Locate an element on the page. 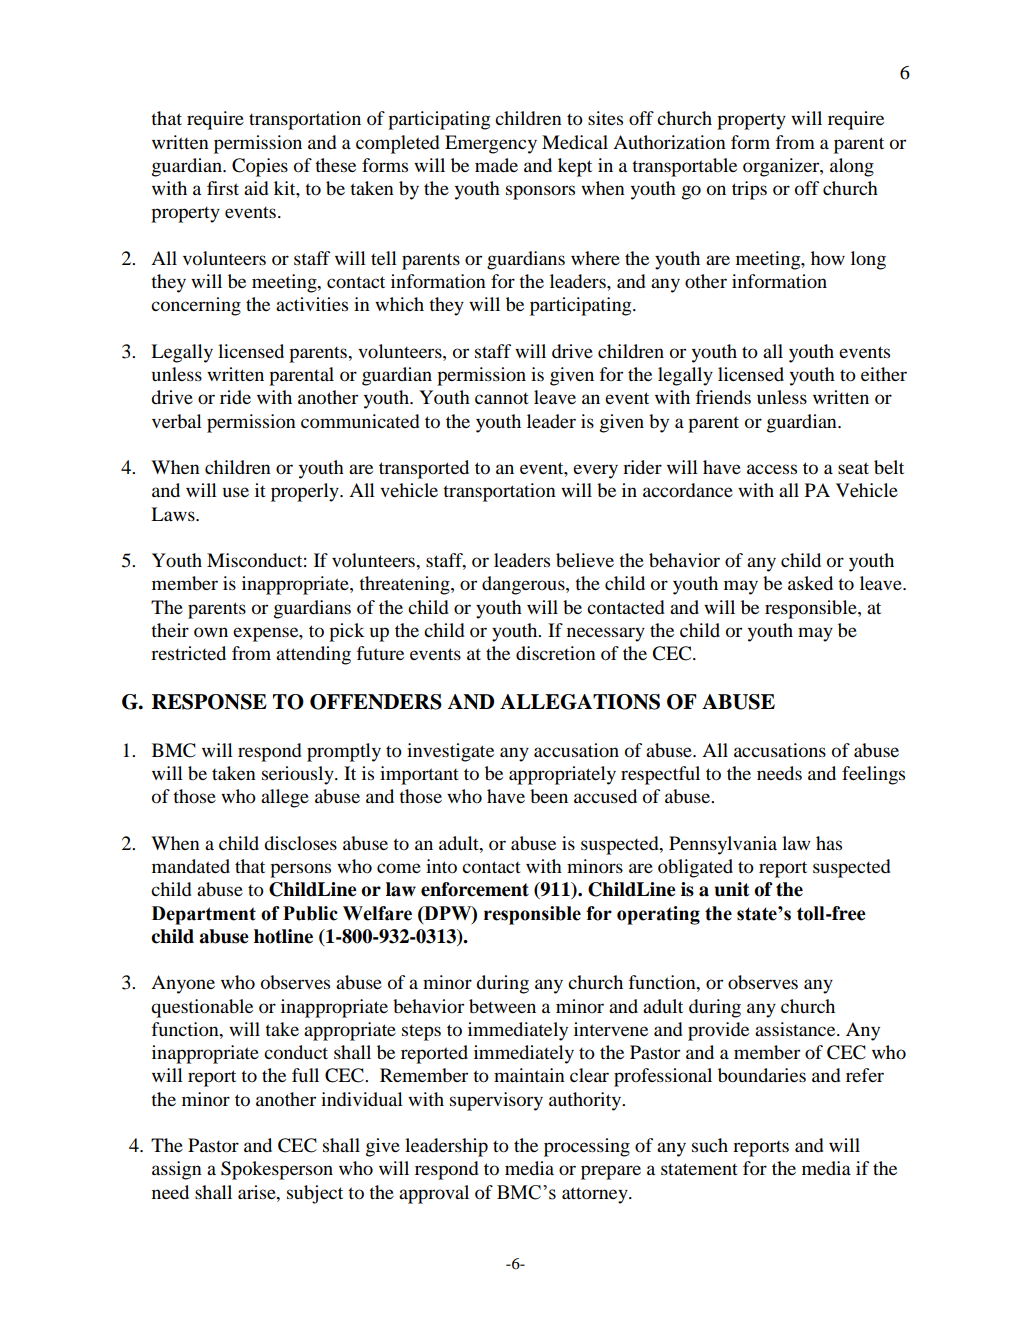 Image resolution: width=1031 pixels, height=1334 pixels. friends is located at coordinates (723, 397).
